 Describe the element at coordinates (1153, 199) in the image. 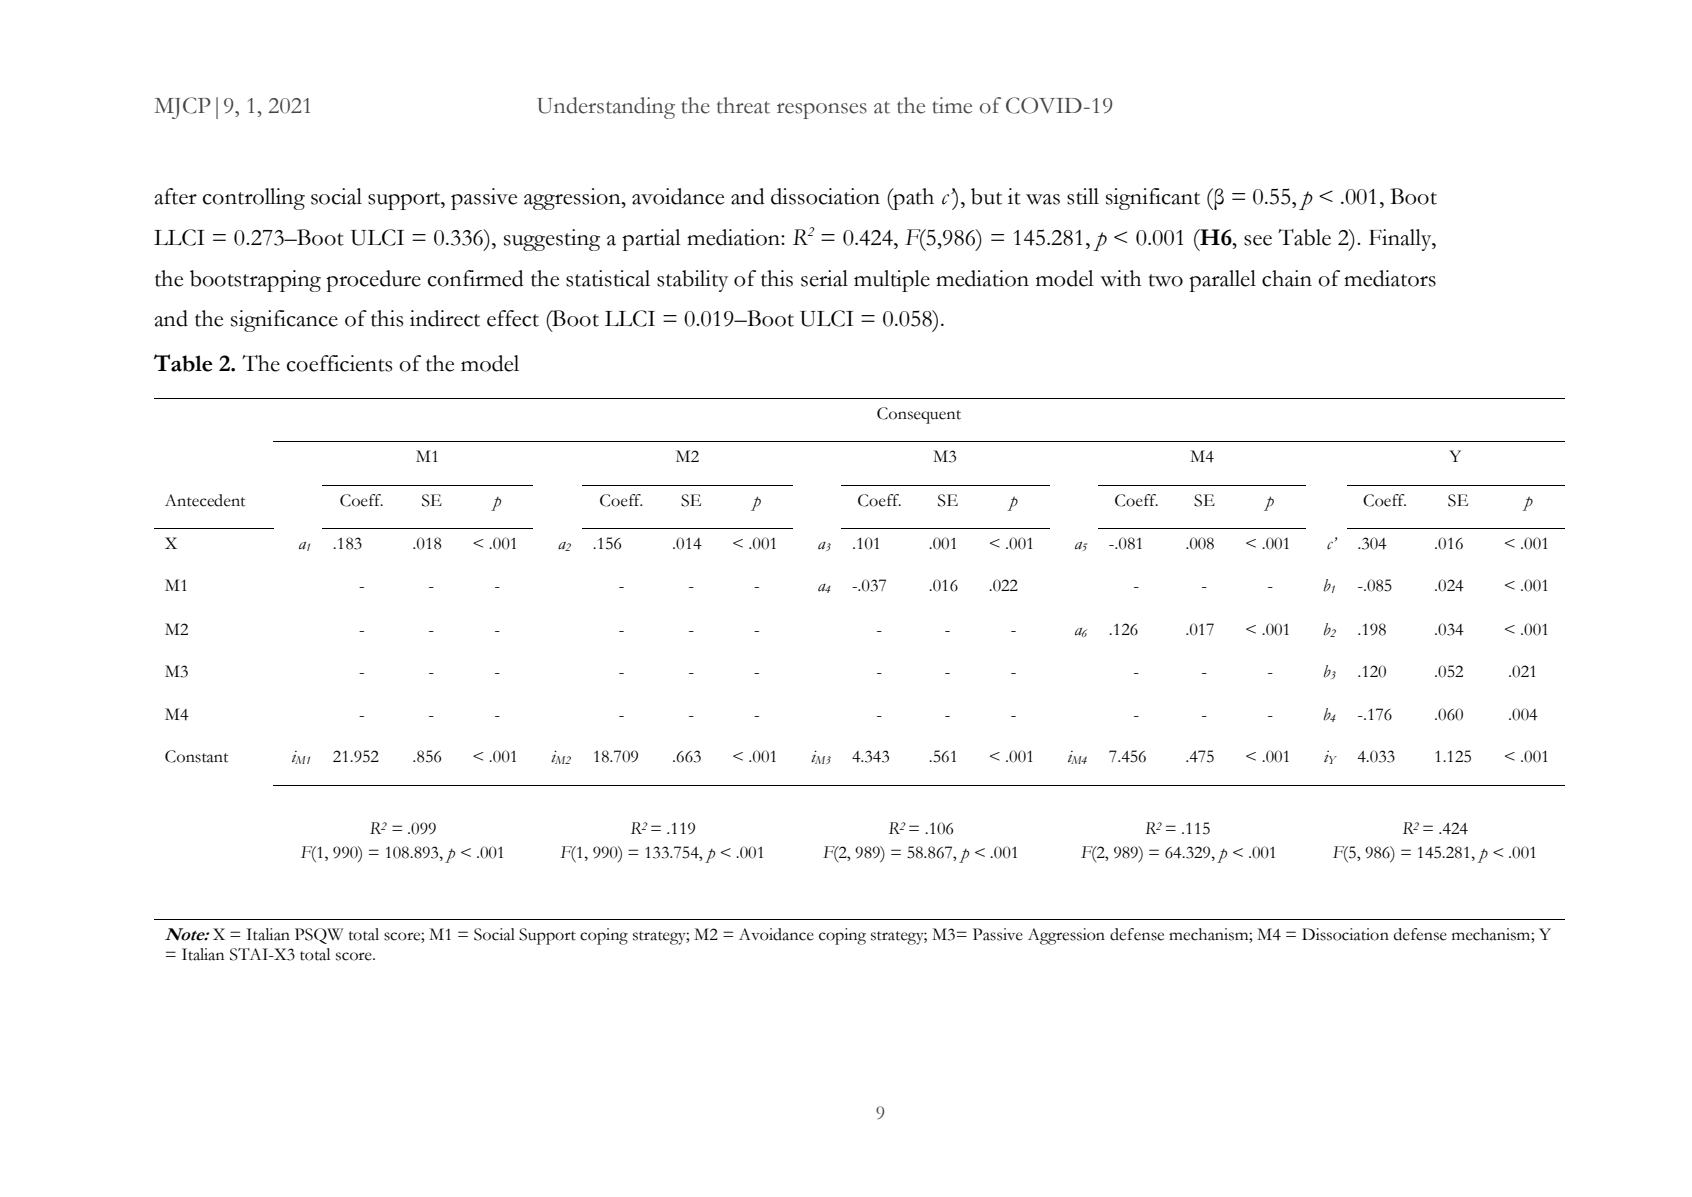

I see `significant` at that location.
